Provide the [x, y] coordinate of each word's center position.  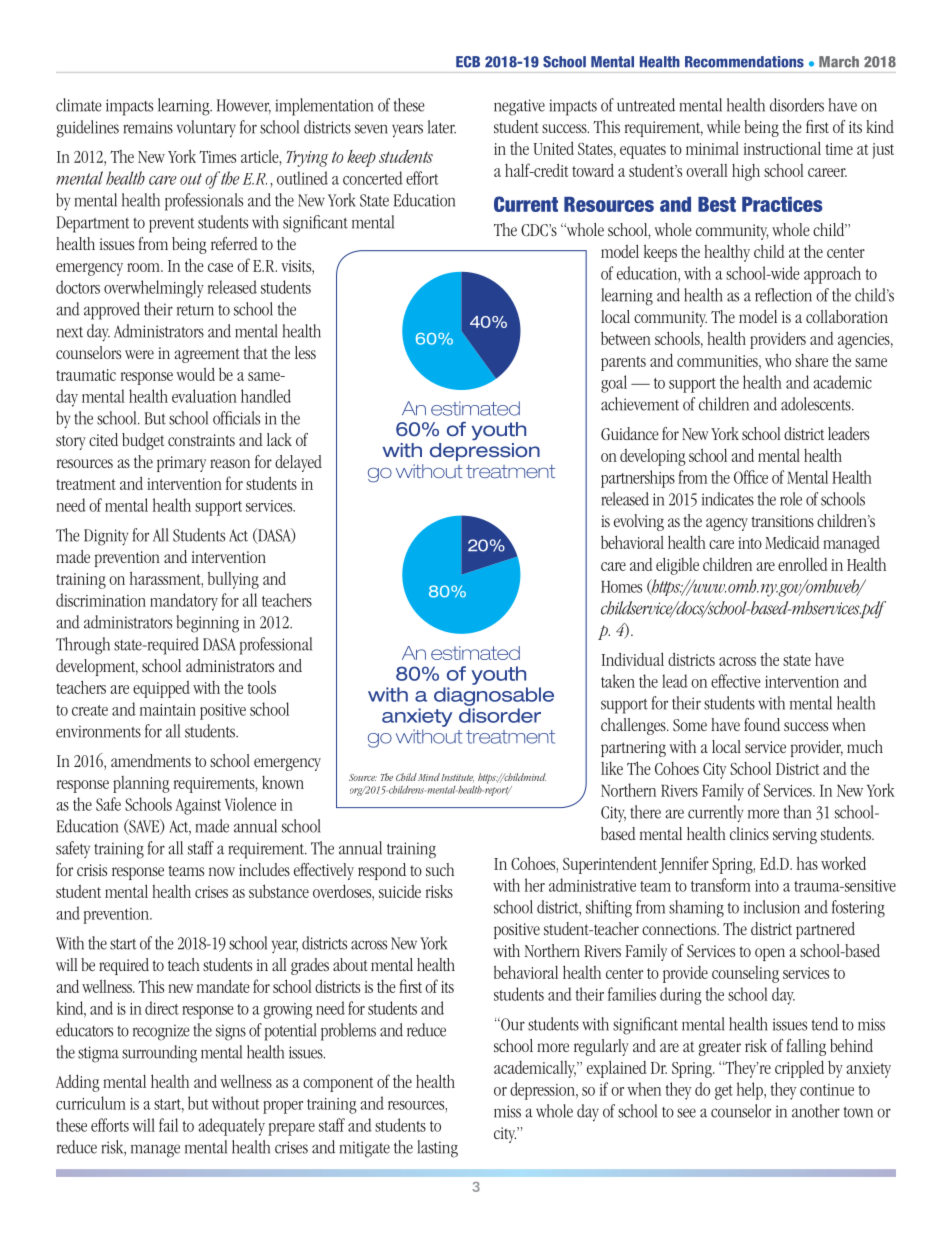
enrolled [803, 564]
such [440, 869]
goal [614, 384]
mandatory [184, 602]
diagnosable [494, 696]
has [807, 863]
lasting [437, 1149]
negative [519, 107]
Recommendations [744, 62]
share [811, 360]
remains [148, 127]
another [816, 1111]
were [139, 354]
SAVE [144, 827]
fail [168, 1125]
